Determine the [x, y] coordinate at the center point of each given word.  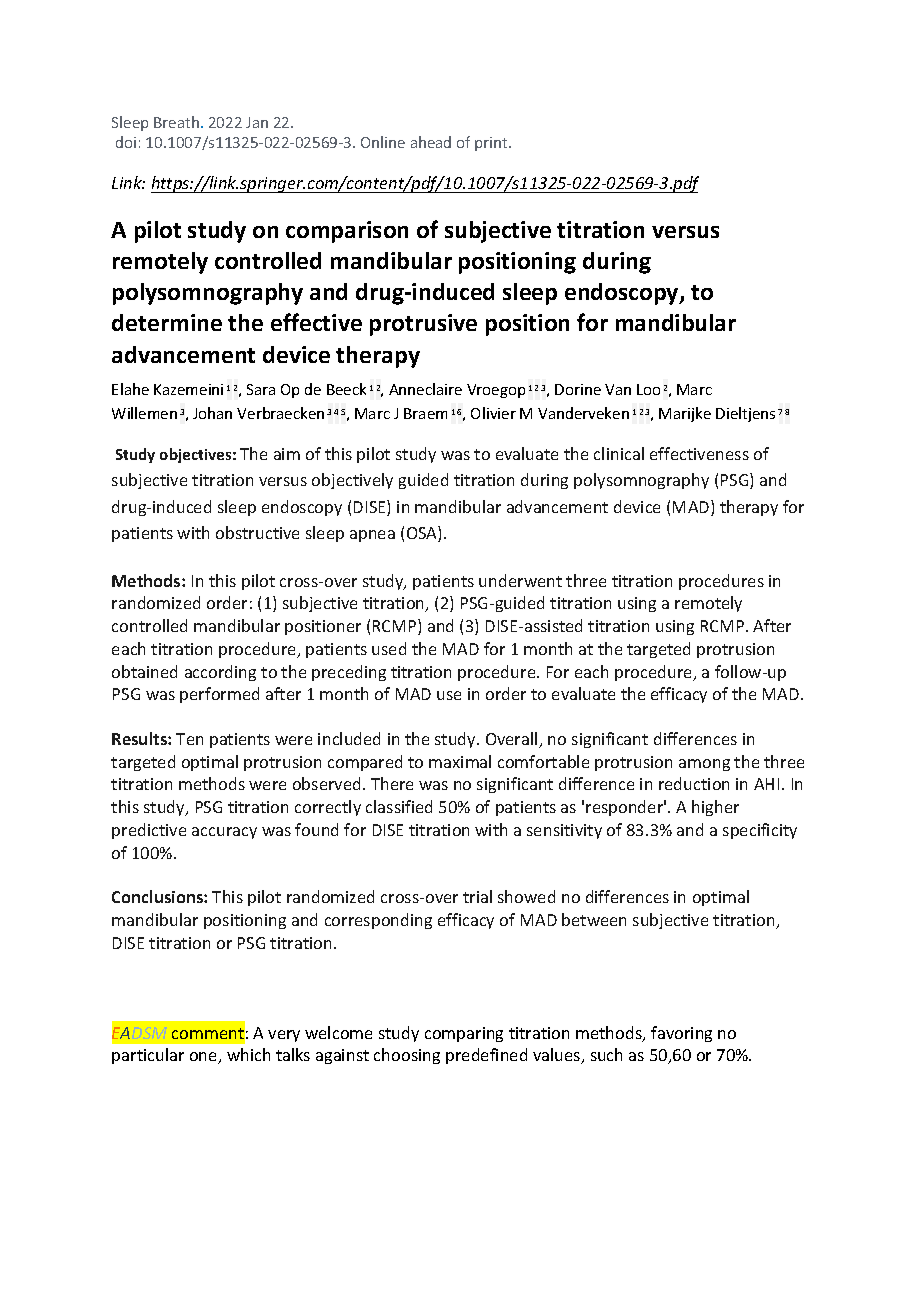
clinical [619, 453]
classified [399, 806]
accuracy [224, 833]
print [492, 144]
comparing [464, 1034]
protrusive [423, 325]
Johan [212, 413]
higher [715, 808]
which [248, 1054]
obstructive [257, 532]
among [704, 765]
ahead [431, 142]
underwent [520, 580]
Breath [176, 122]
